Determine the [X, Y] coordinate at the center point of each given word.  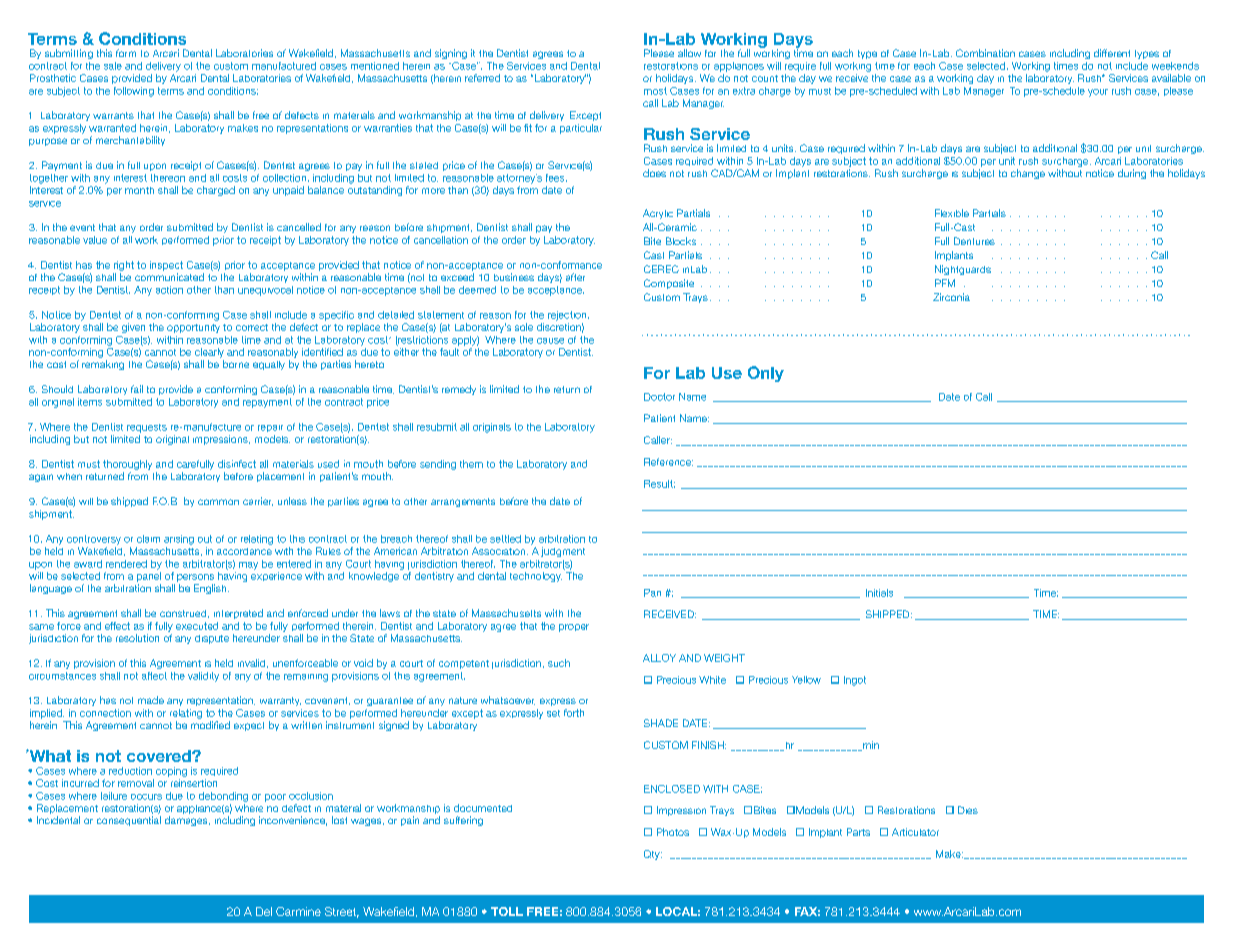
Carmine [298, 911]
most [655, 91]
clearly [209, 353]
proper [574, 628]
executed [197, 626]
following [134, 92]
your [1098, 93]
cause [550, 341]
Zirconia [951, 297]
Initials [879, 593]
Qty [653, 855]
